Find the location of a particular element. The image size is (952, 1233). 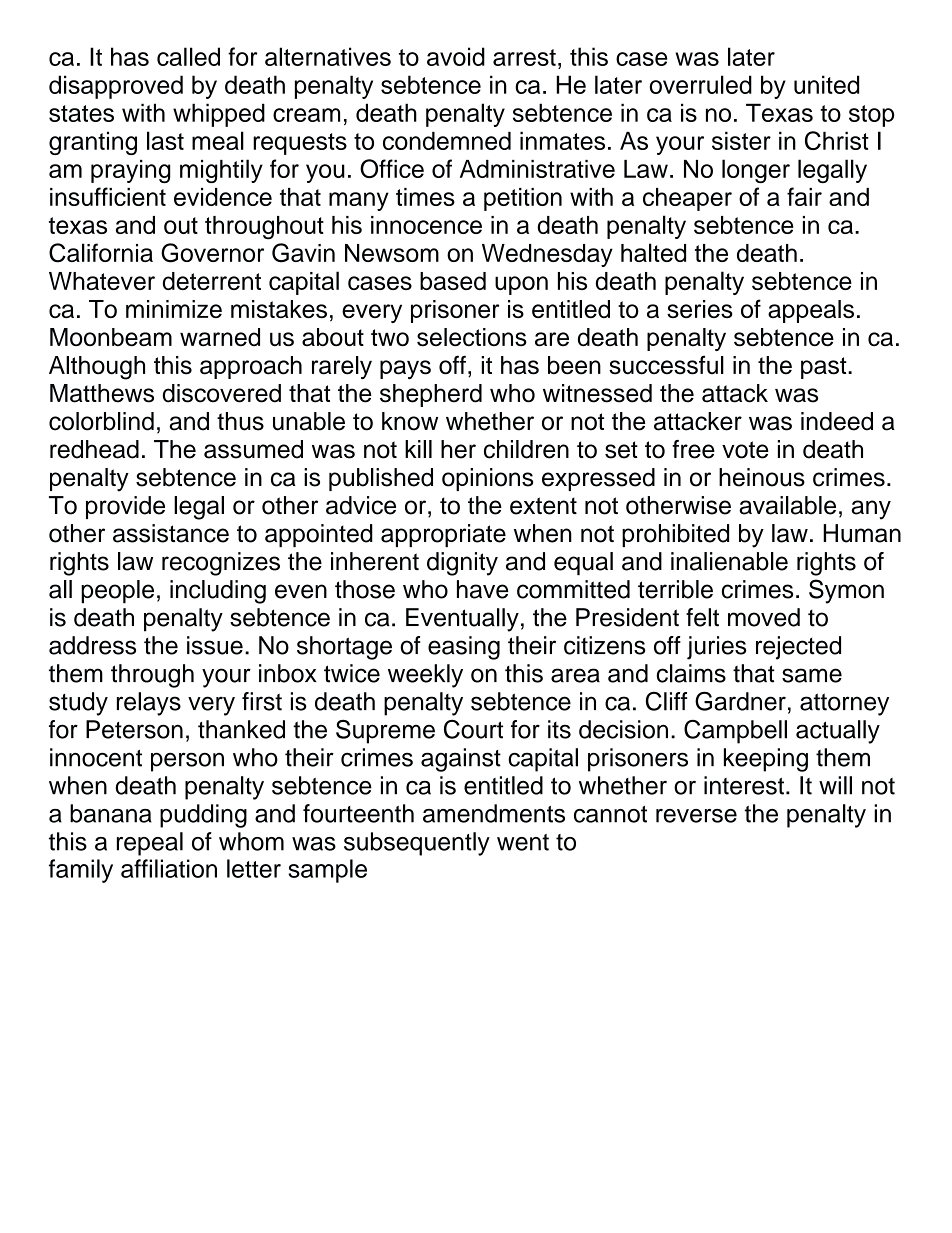

opinions is located at coordinates (487, 479).
